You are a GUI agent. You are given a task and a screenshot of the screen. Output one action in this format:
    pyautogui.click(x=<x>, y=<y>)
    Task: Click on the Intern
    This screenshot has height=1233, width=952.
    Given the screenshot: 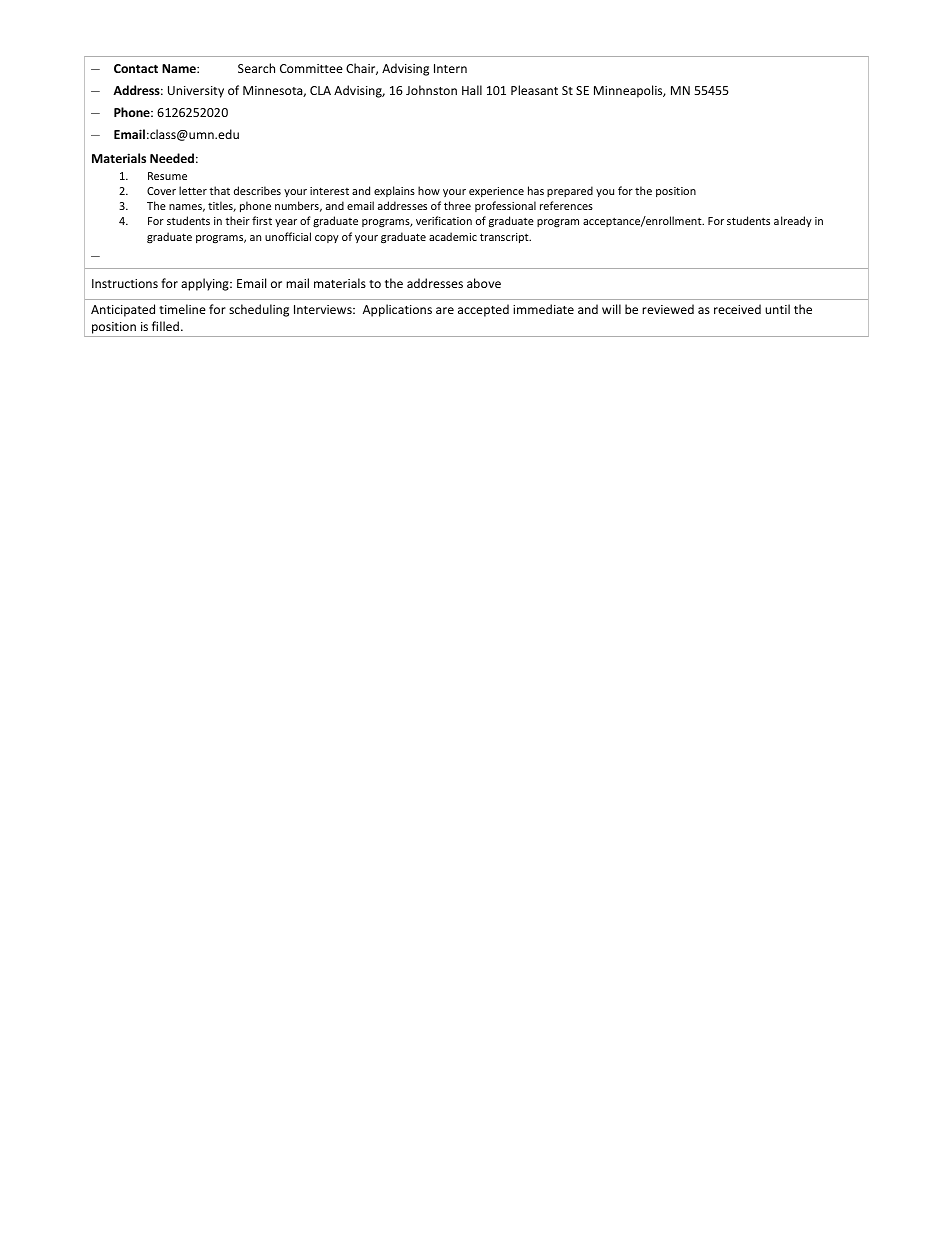 What is the action you would take?
    pyautogui.click(x=450, y=68)
